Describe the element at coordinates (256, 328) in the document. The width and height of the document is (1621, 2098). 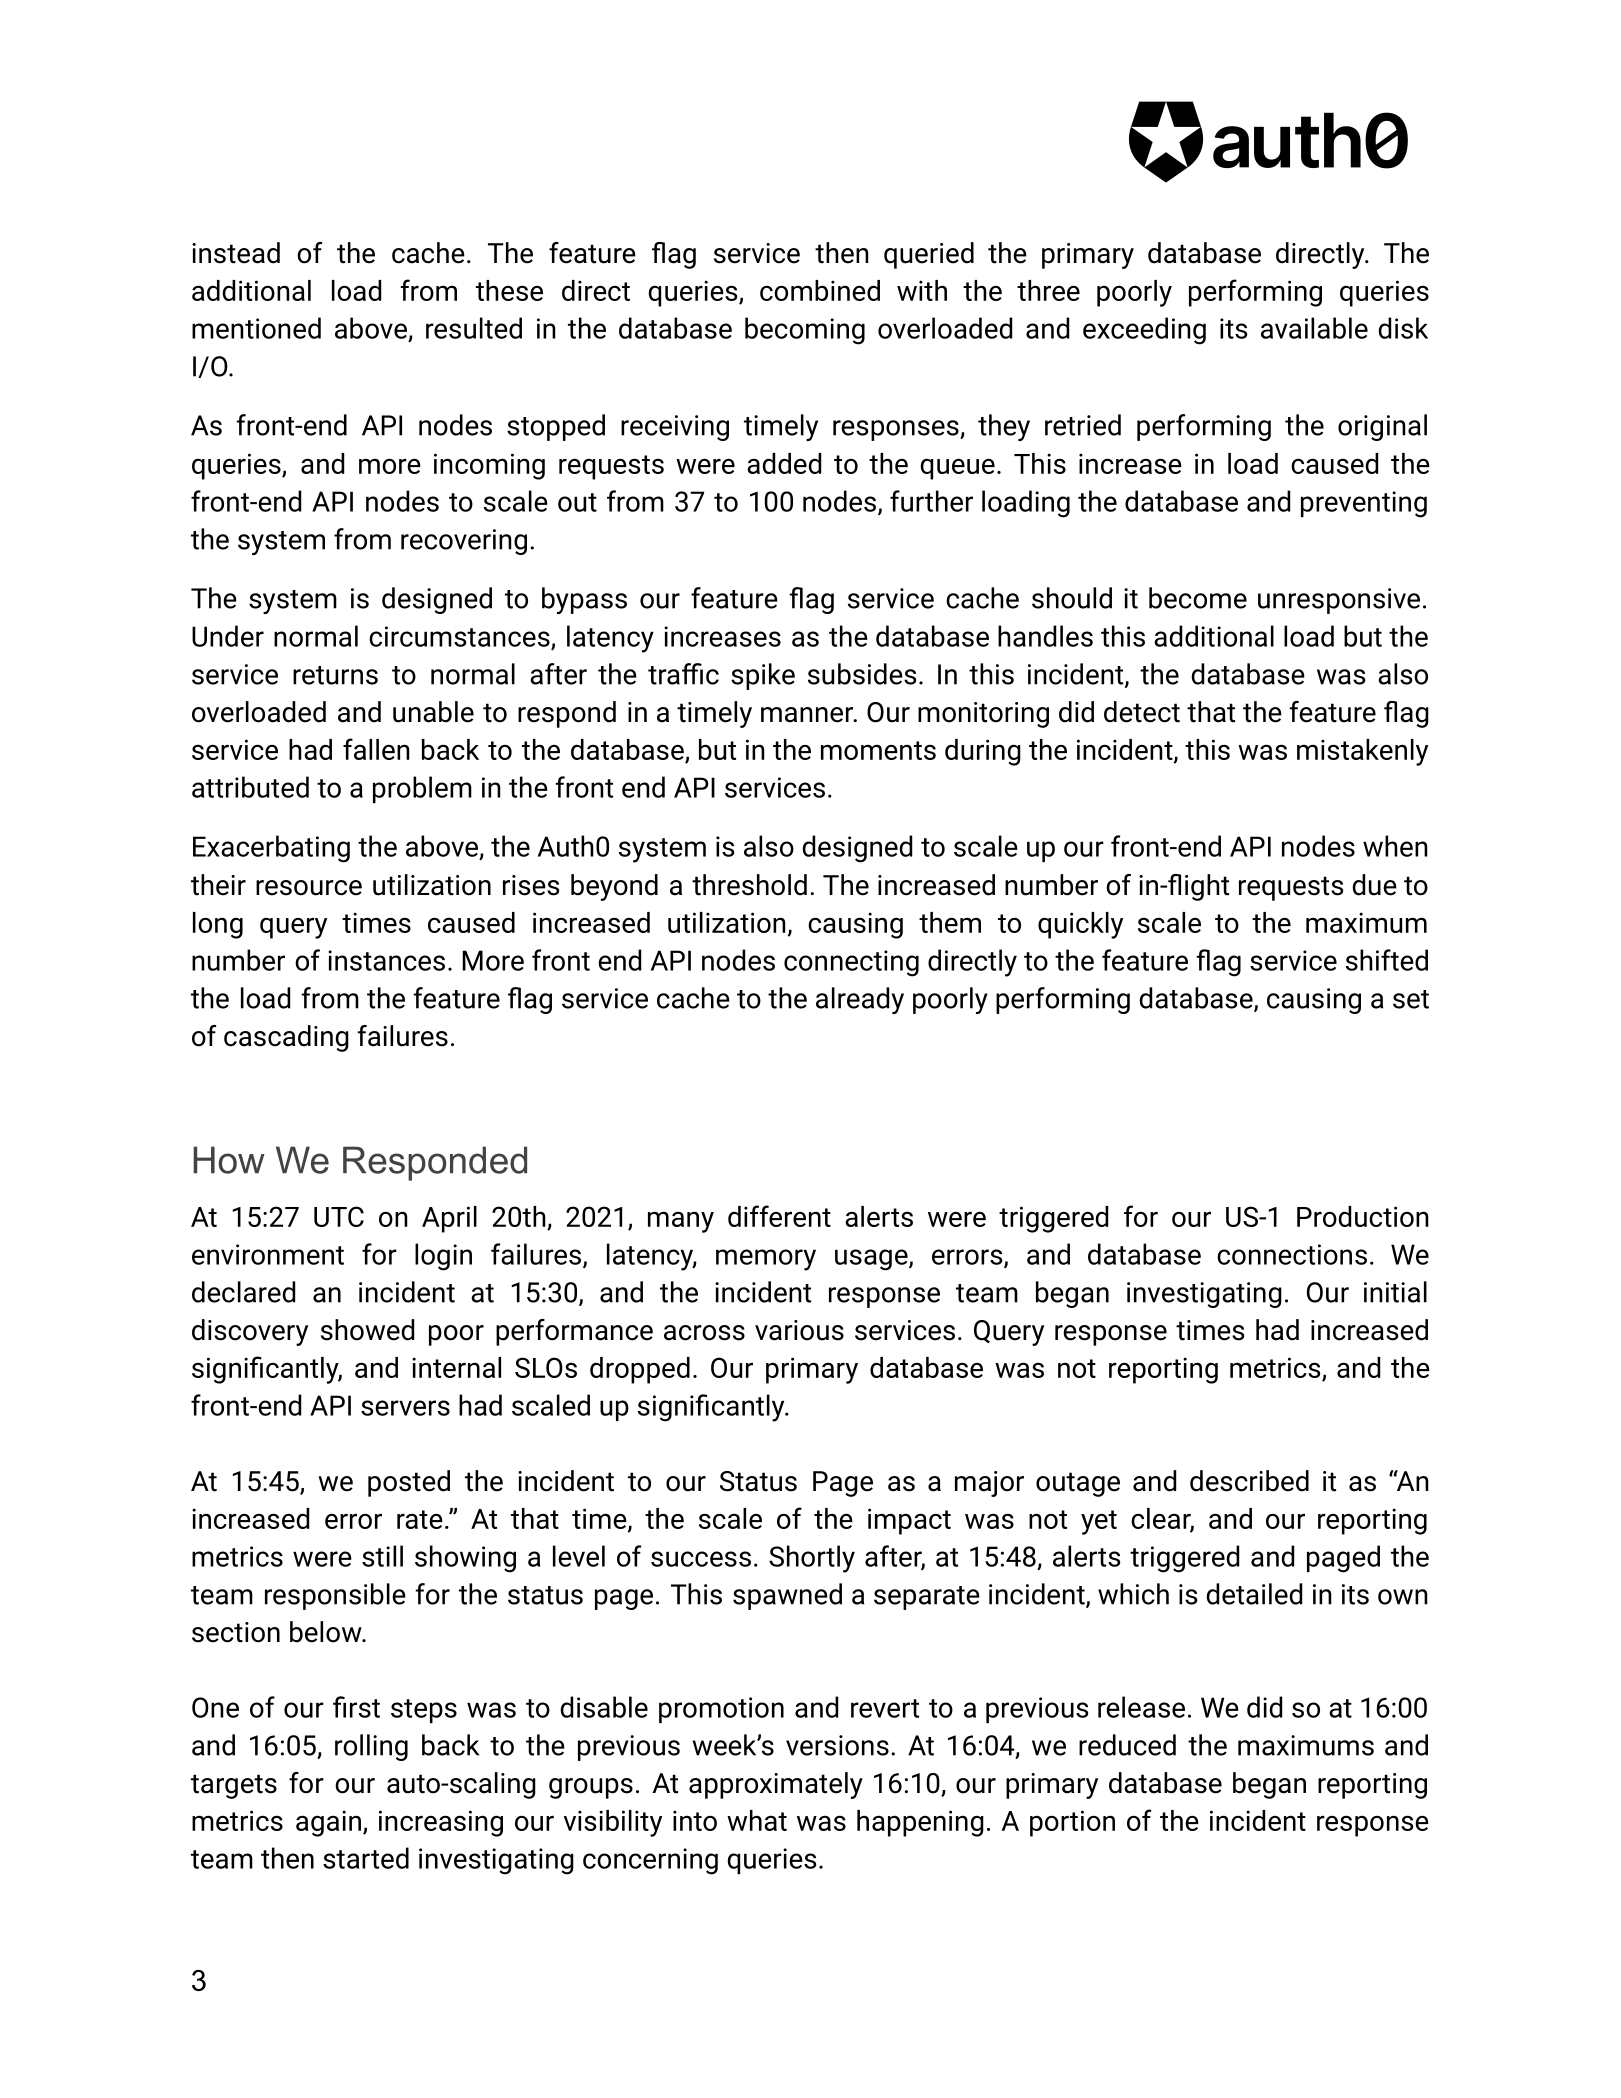
I see `mentioned` at that location.
